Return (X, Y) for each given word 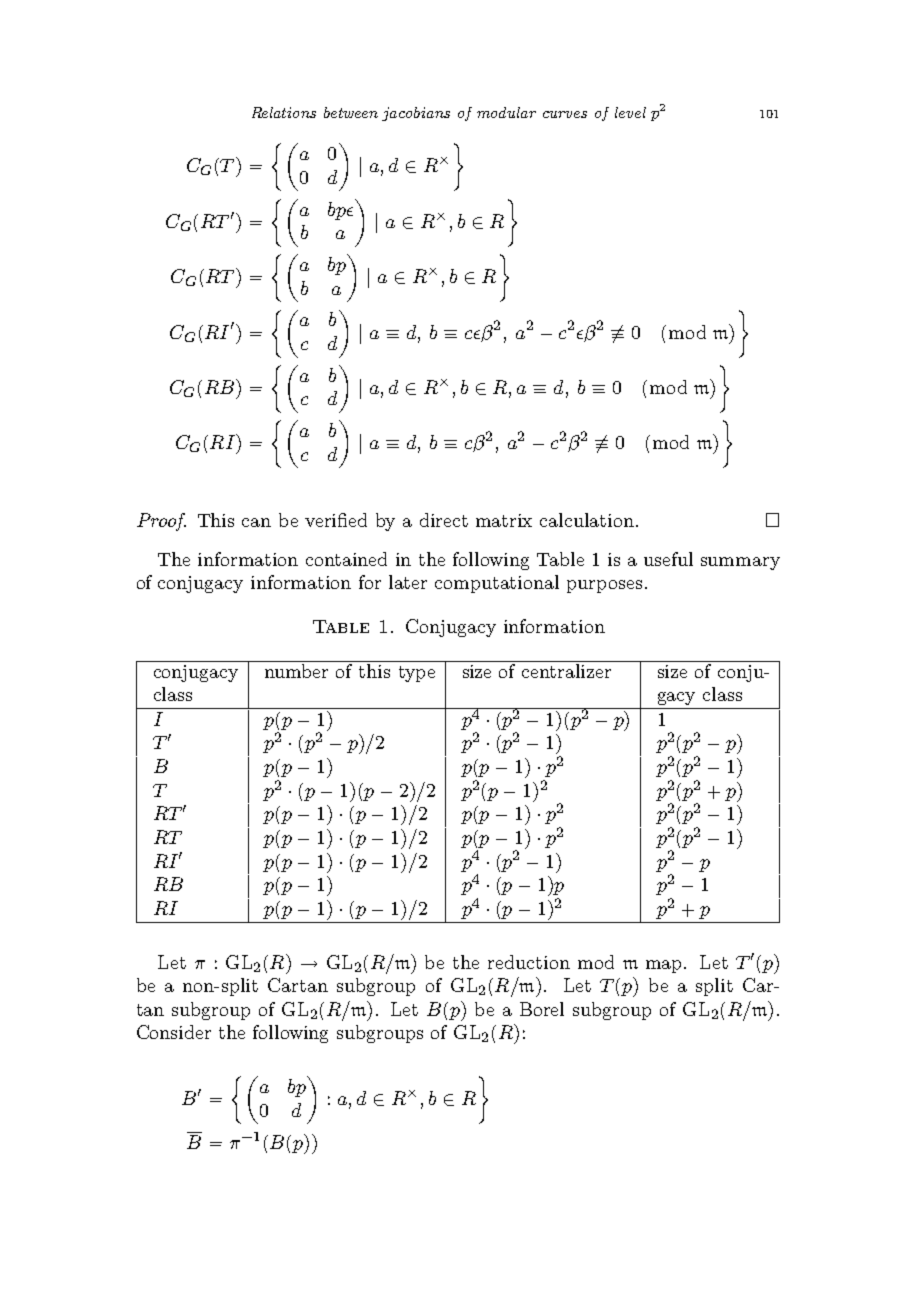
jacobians (416, 114)
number (296, 671)
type (417, 674)
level (630, 112)
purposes (604, 586)
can (256, 522)
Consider (174, 1032)
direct (444, 520)
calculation (587, 520)
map (665, 966)
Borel (542, 1009)
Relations (284, 112)
